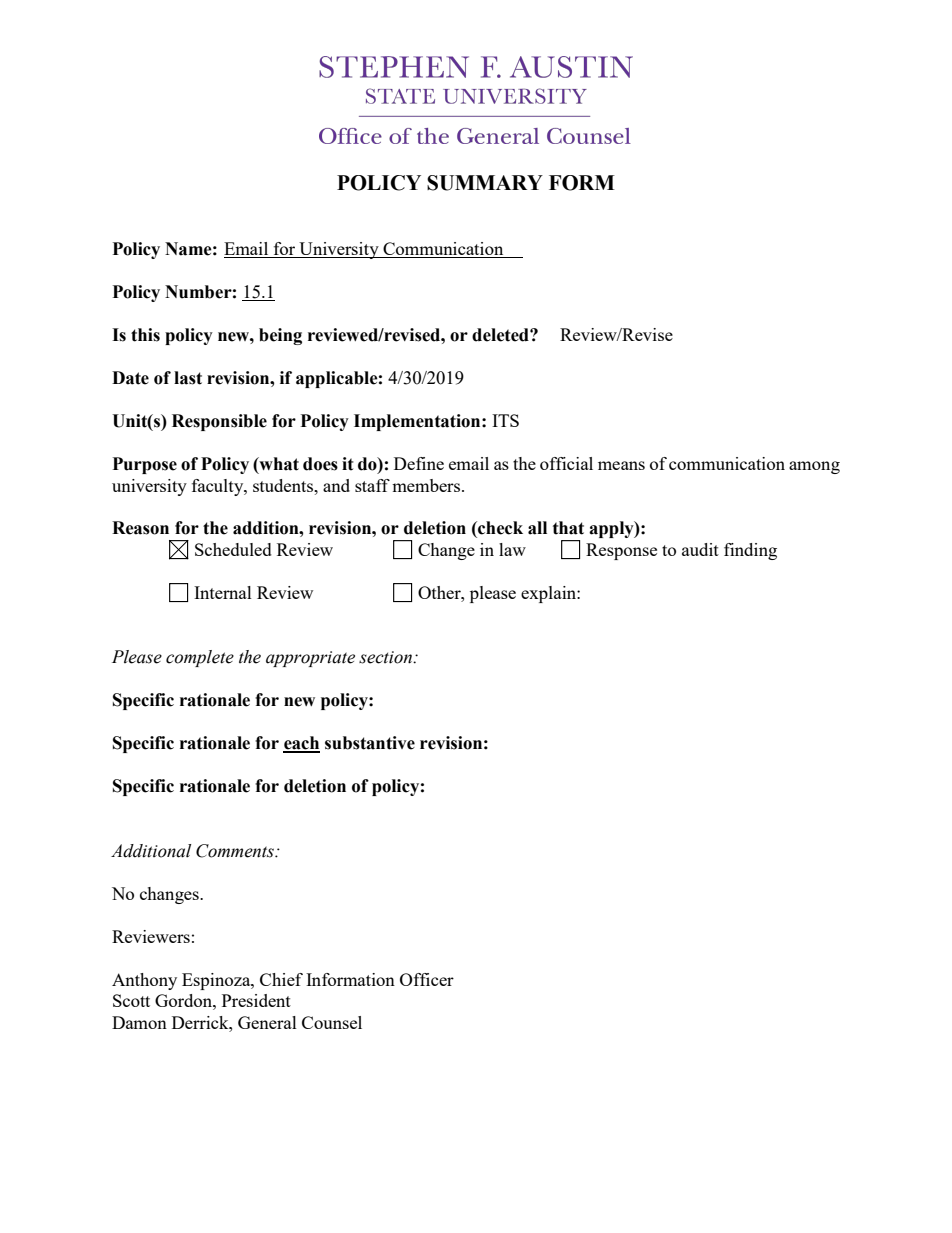 The width and height of the screenshot is (952, 1233). What do you see at coordinates (427, 979) in the screenshot?
I see `Officer` at bounding box center [427, 979].
